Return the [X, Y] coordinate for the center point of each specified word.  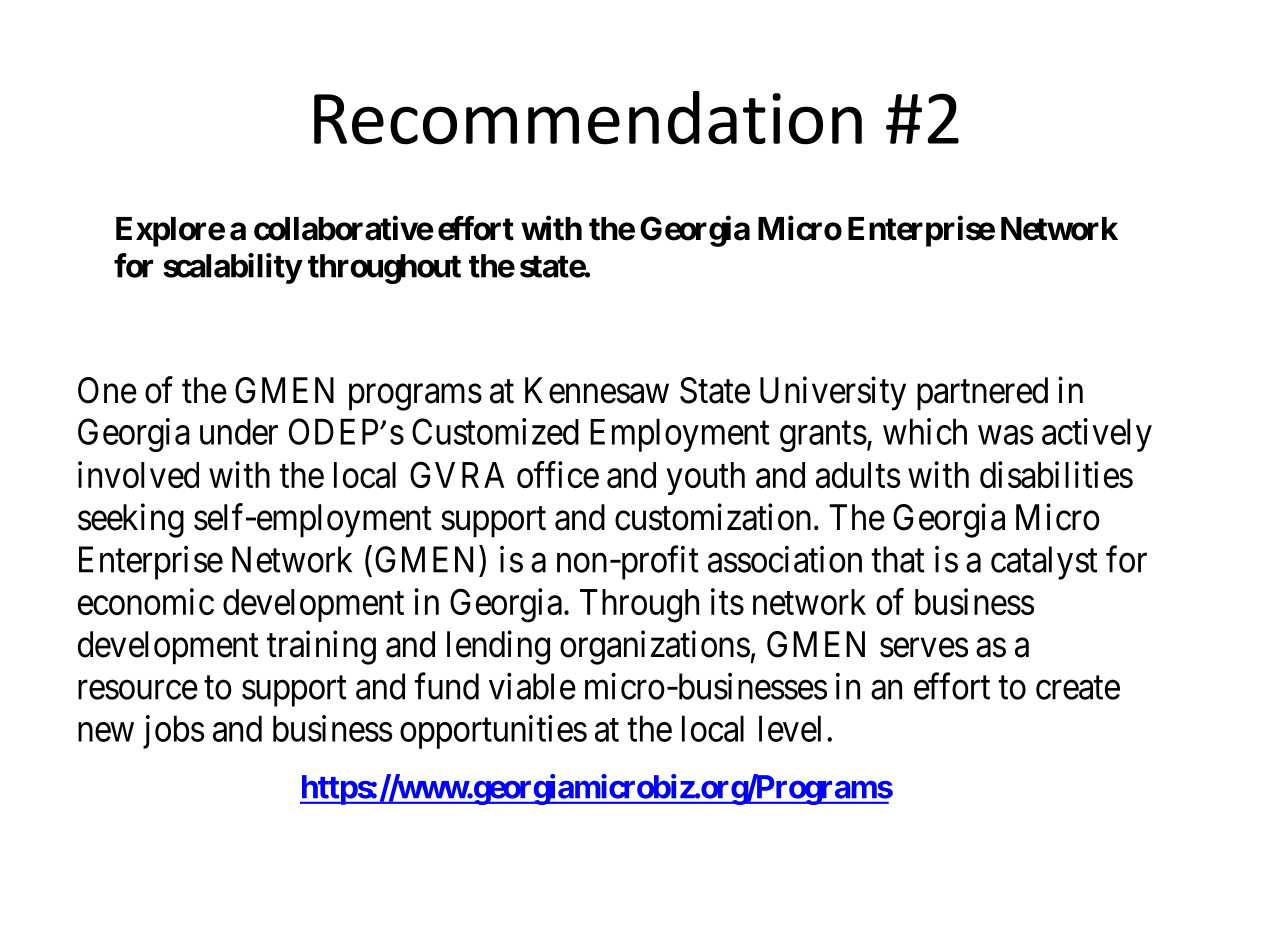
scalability [232, 268]
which [925, 431]
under [239, 431]
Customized [495, 431]
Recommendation [588, 118]
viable [532, 686]
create [1078, 688]
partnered [982, 394]
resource [138, 690]
